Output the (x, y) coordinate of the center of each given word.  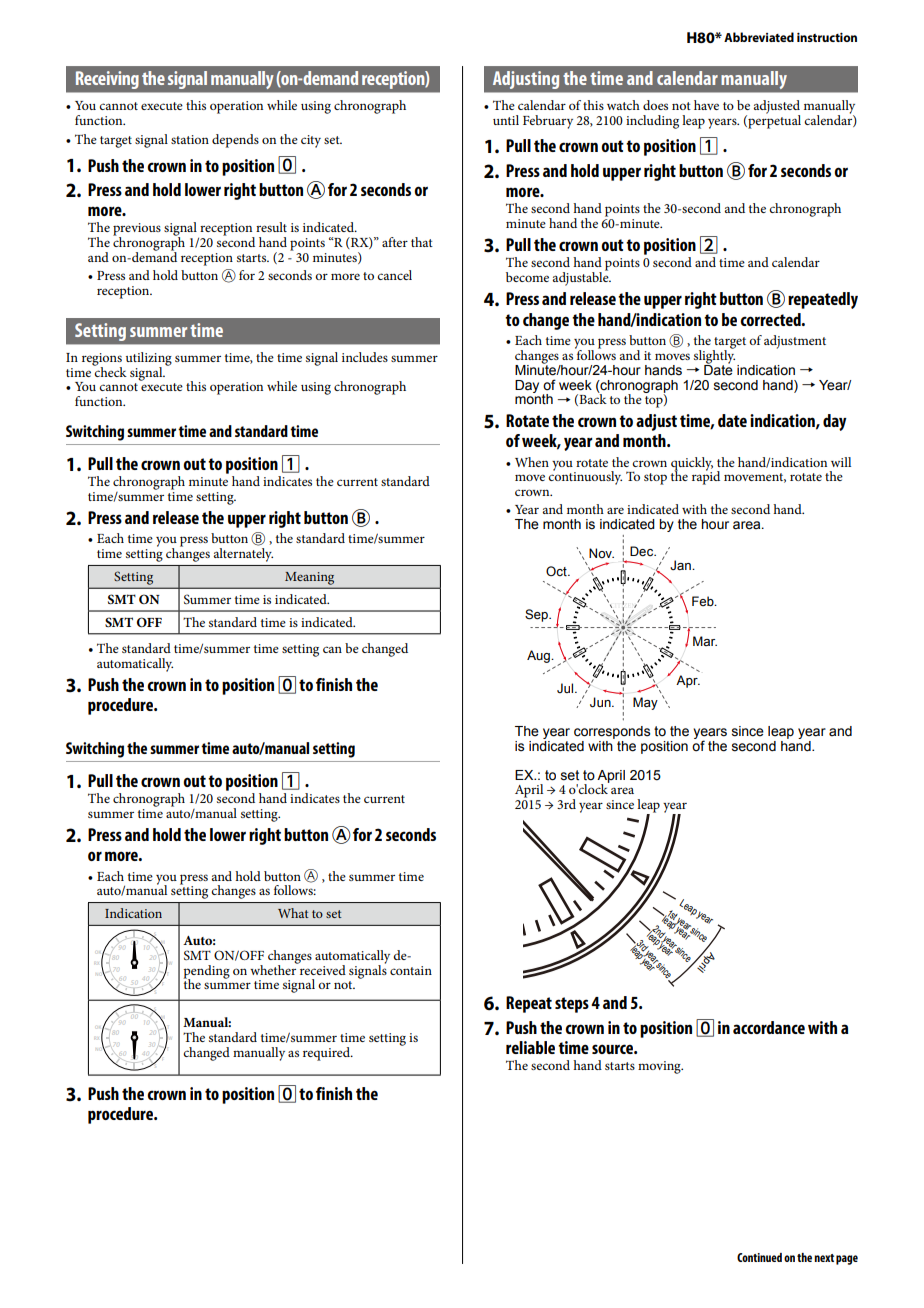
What (293, 913)
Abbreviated (759, 37)
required (328, 1054)
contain (411, 970)
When (532, 462)
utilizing (149, 360)
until (506, 120)
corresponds (612, 732)
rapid (706, 477)
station (190, 139)
